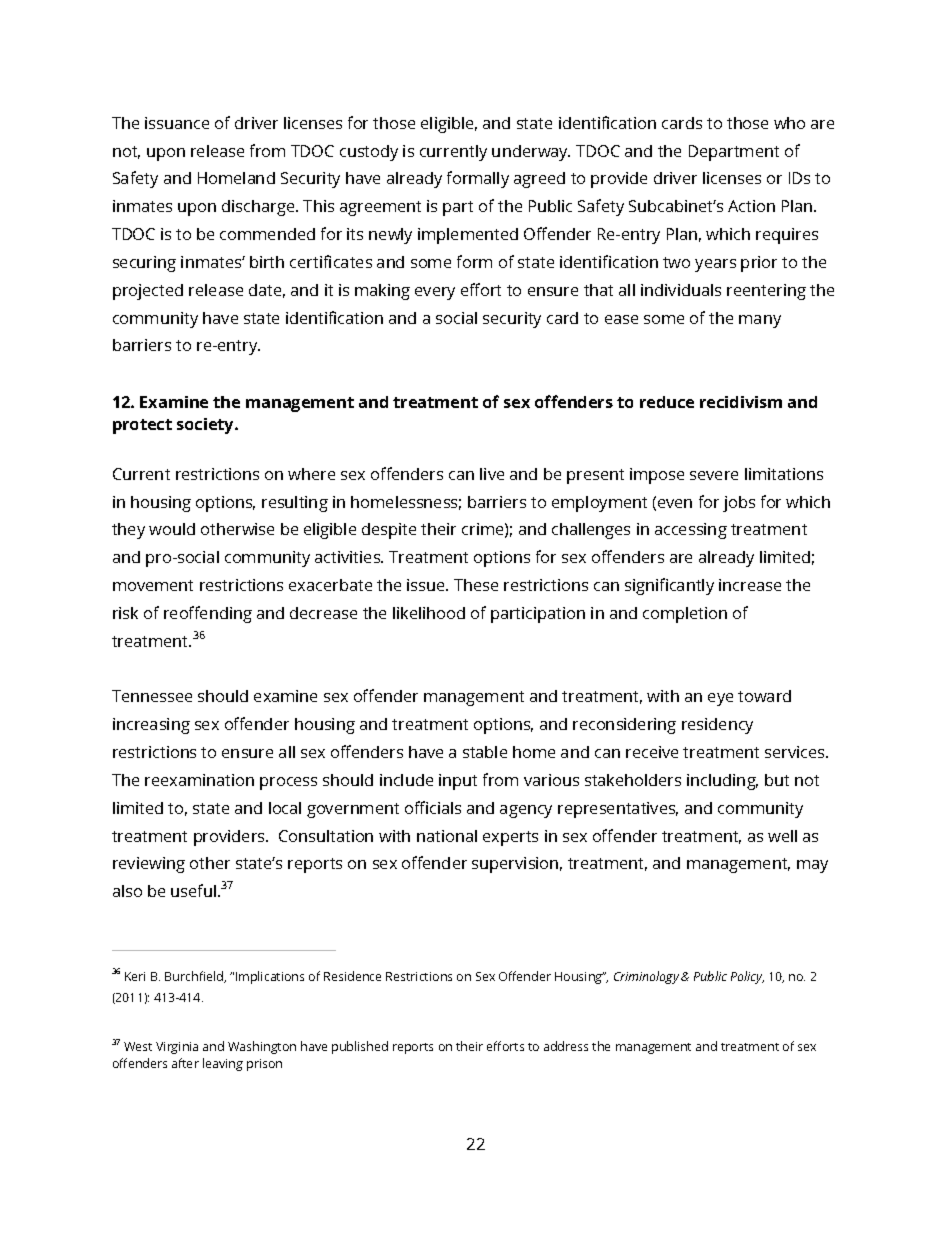 This page has width=952, height=1233. What do you see at coordinates (685, 615) in the page?
I see `completion` at bounding box center [685, 615].
